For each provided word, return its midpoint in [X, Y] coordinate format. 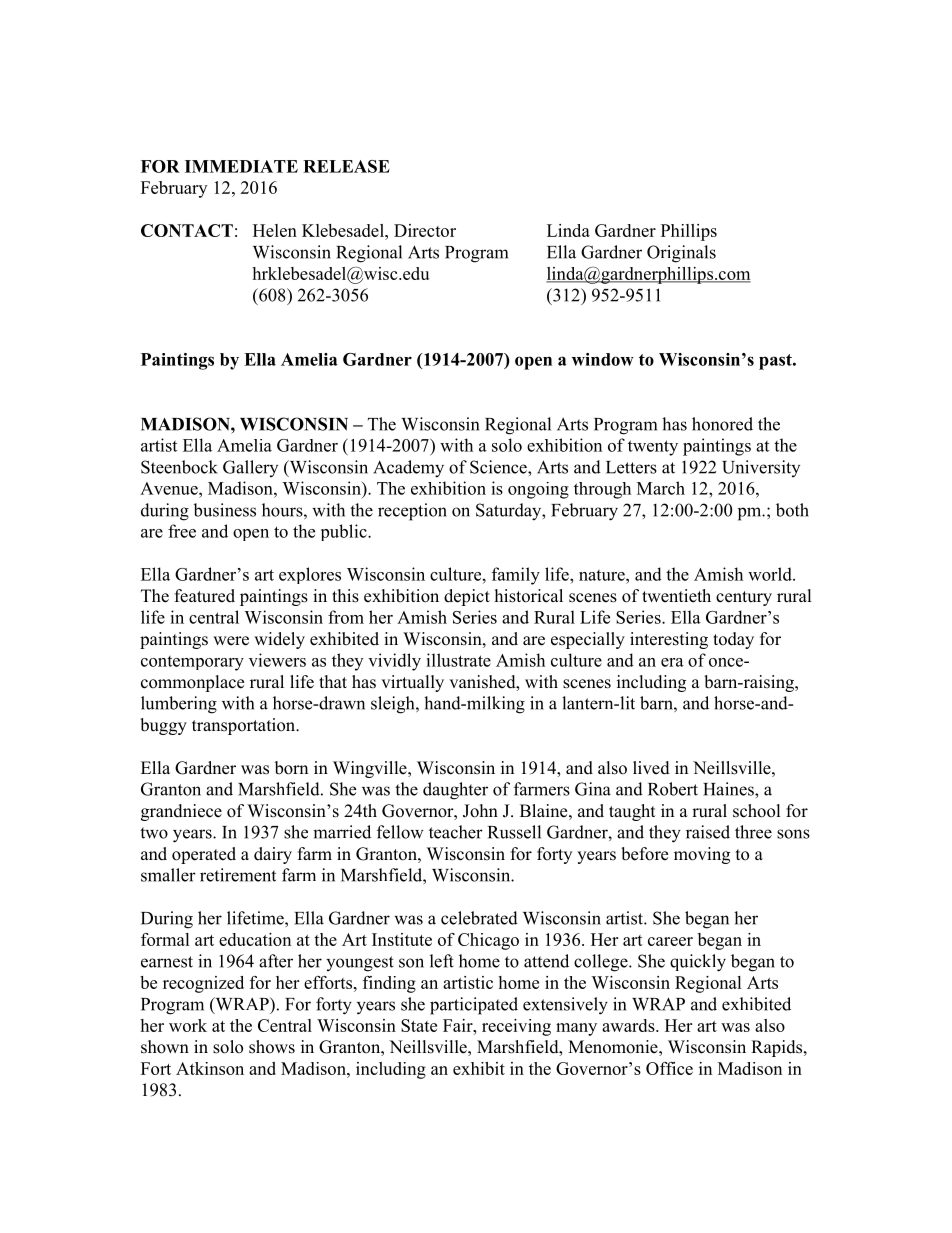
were [231, 641]
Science [499, 467]
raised [708, 832]
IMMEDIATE [241, 166]
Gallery [250, 468]
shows [272, 1047]
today [733, 640]
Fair [459, 1025]
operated [204, 855]
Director [425, 230]
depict [467, 597]
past [776, 362]
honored [722, 424]
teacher [456, 832]
